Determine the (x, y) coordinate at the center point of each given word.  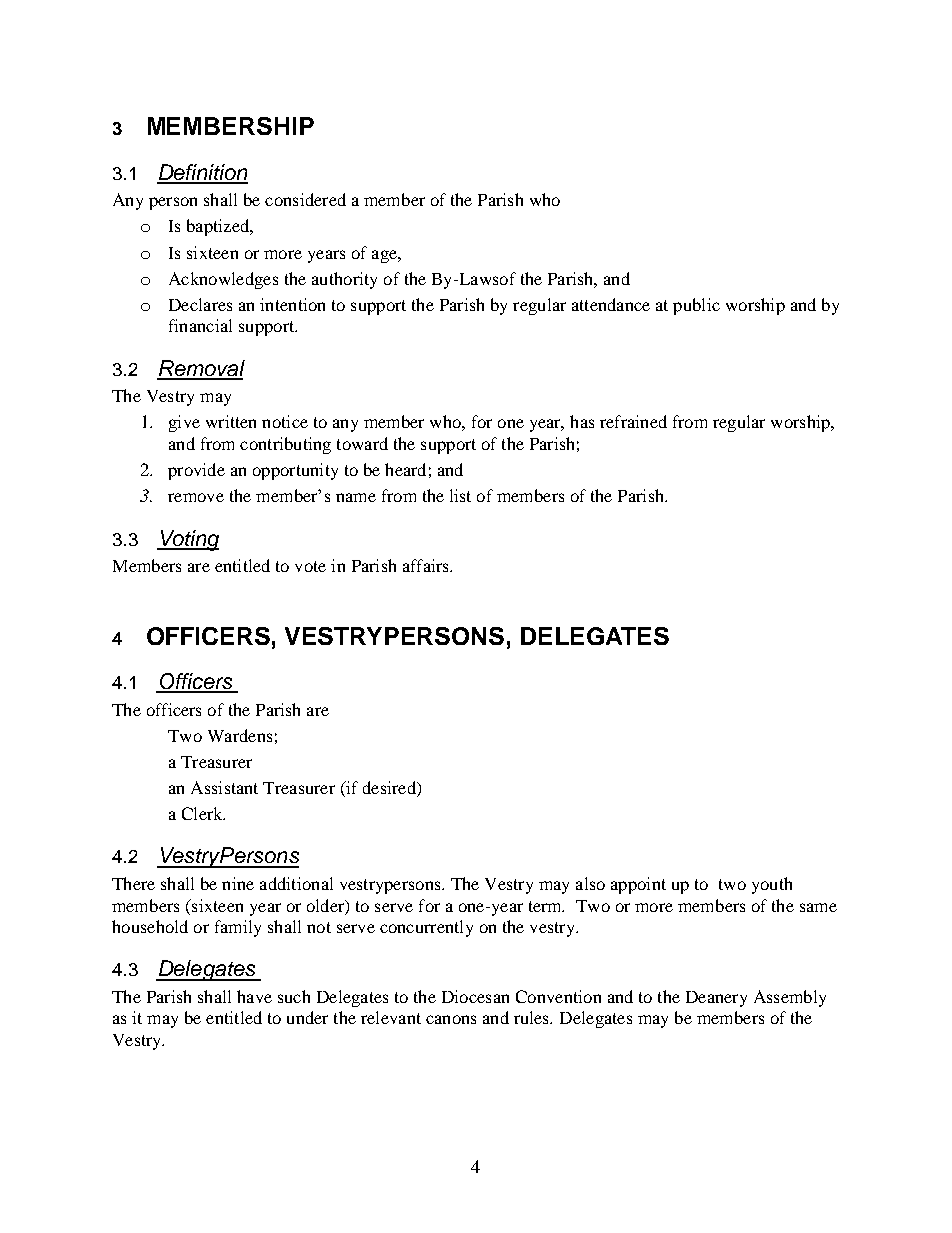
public (696, 306)
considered (305, 199)
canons (451, 1019)
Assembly (790, 998)
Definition (202, 173)
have (254, 996)
